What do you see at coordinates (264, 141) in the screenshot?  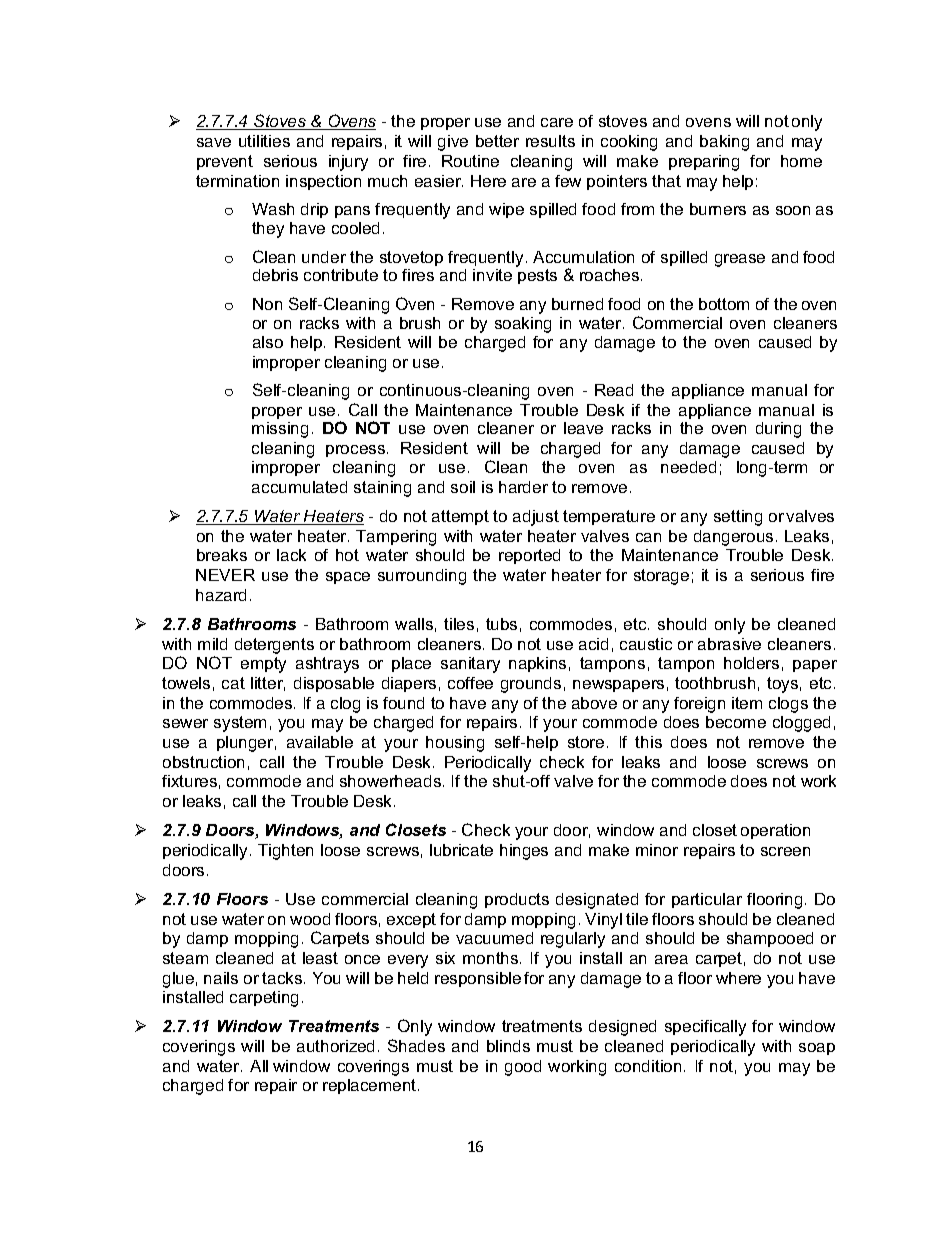 I see `utilities` at bounding box center [264, 141].
